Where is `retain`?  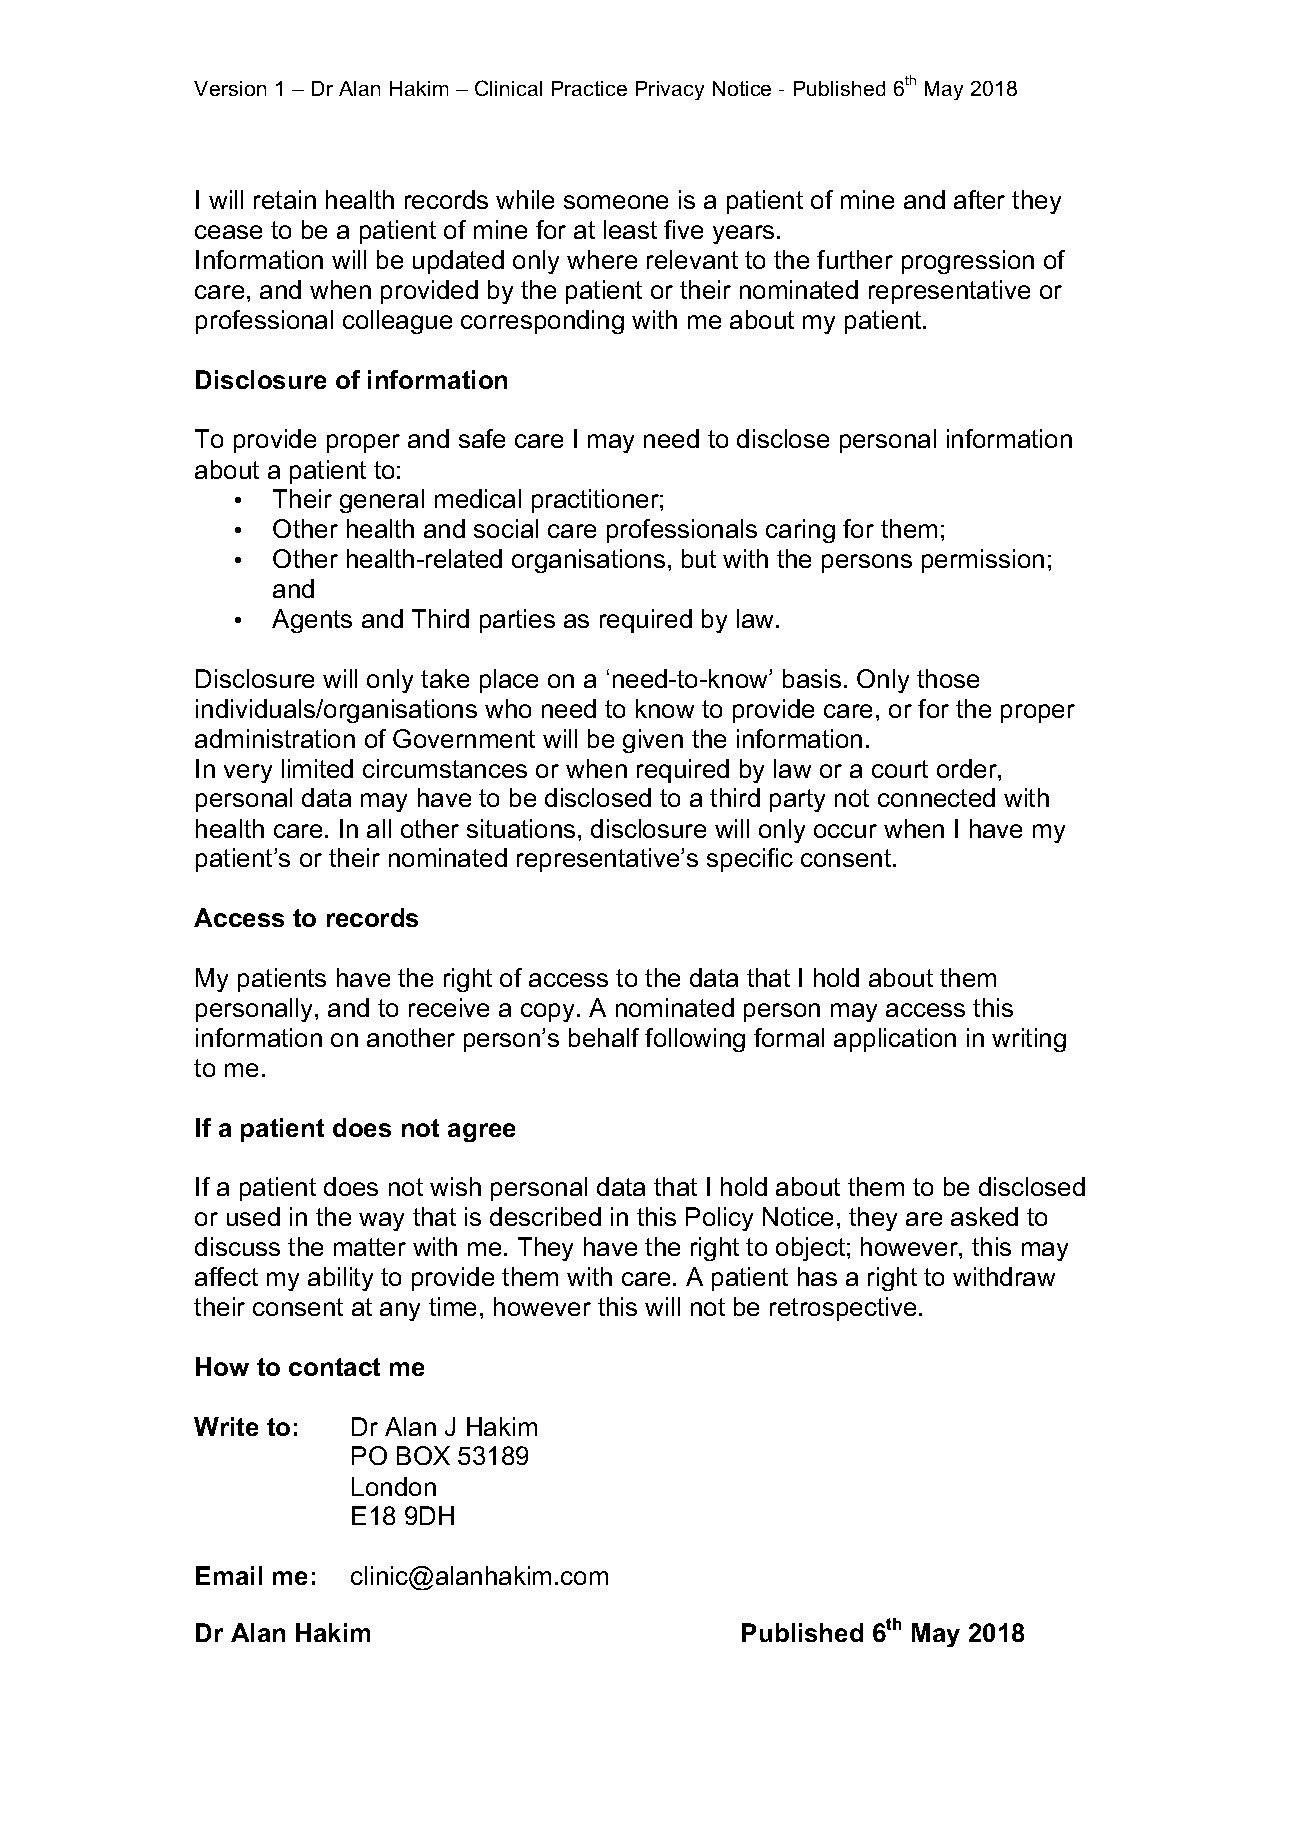
retain is located at coordinates (285, 199).
